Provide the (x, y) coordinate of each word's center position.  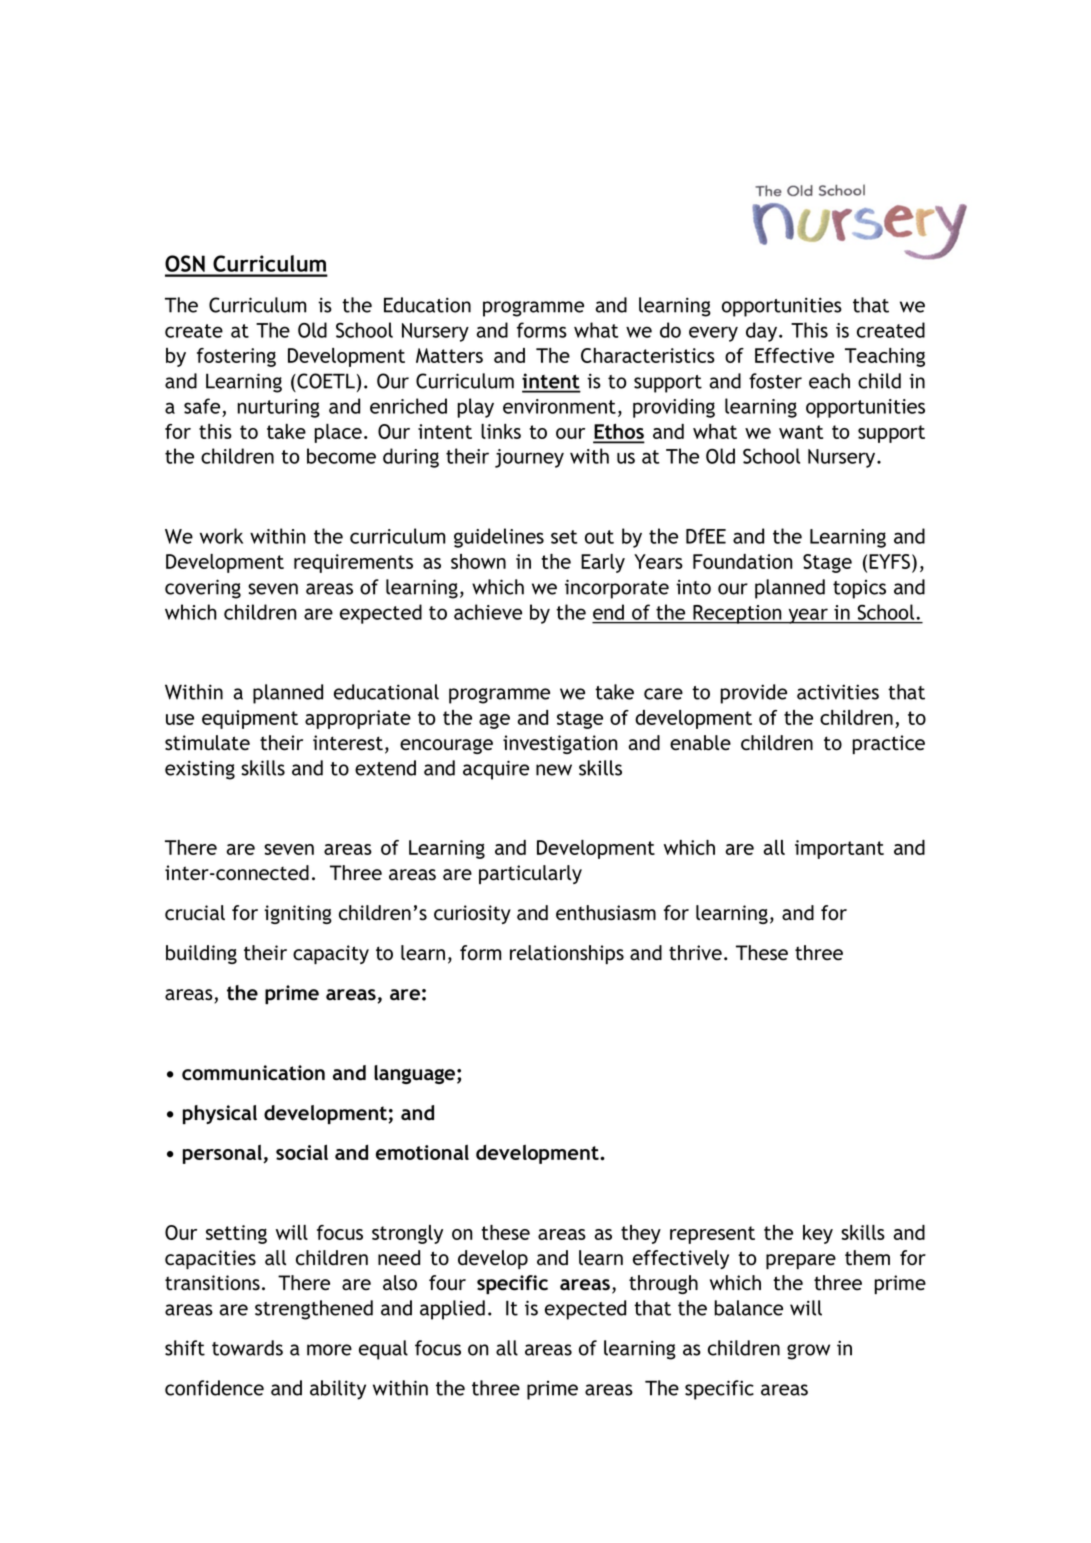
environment (559, 406)
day (763, 332)
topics (859, 589)
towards (247, 1348)
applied (452, 1310)
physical (220, 1114)
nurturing (278, 408)
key (818, 1234)
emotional (422, 1152)
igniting (298, 914)
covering (203, 589)
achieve (488, 612)
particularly (530, 874)
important (839, 849)
